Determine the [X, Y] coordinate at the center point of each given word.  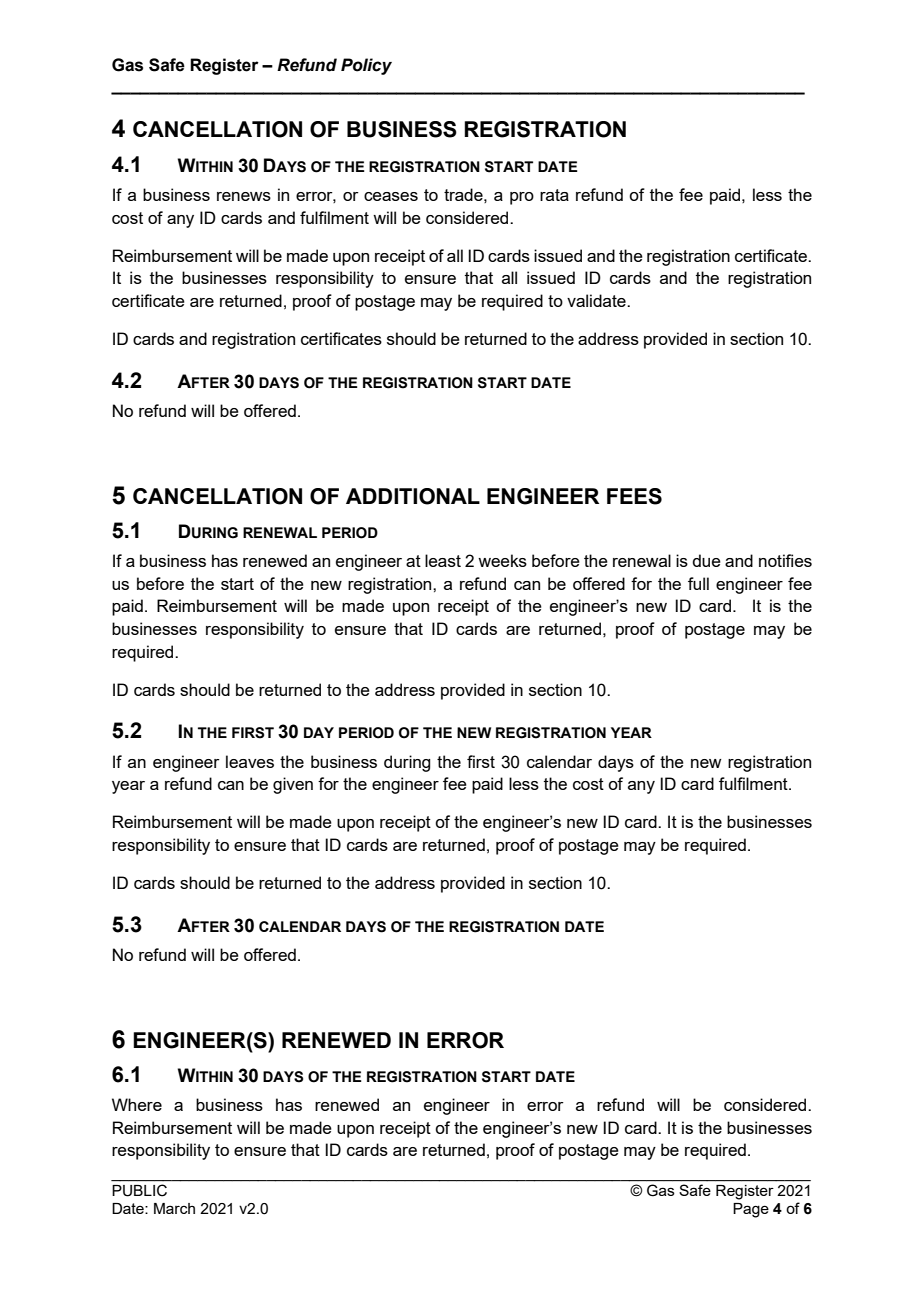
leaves [250, 761]
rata [554, 195]
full [698, 583]
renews [244, 196]
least [443, 560]
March [174, 1208]
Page [751, 1210]
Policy [366, 66]
